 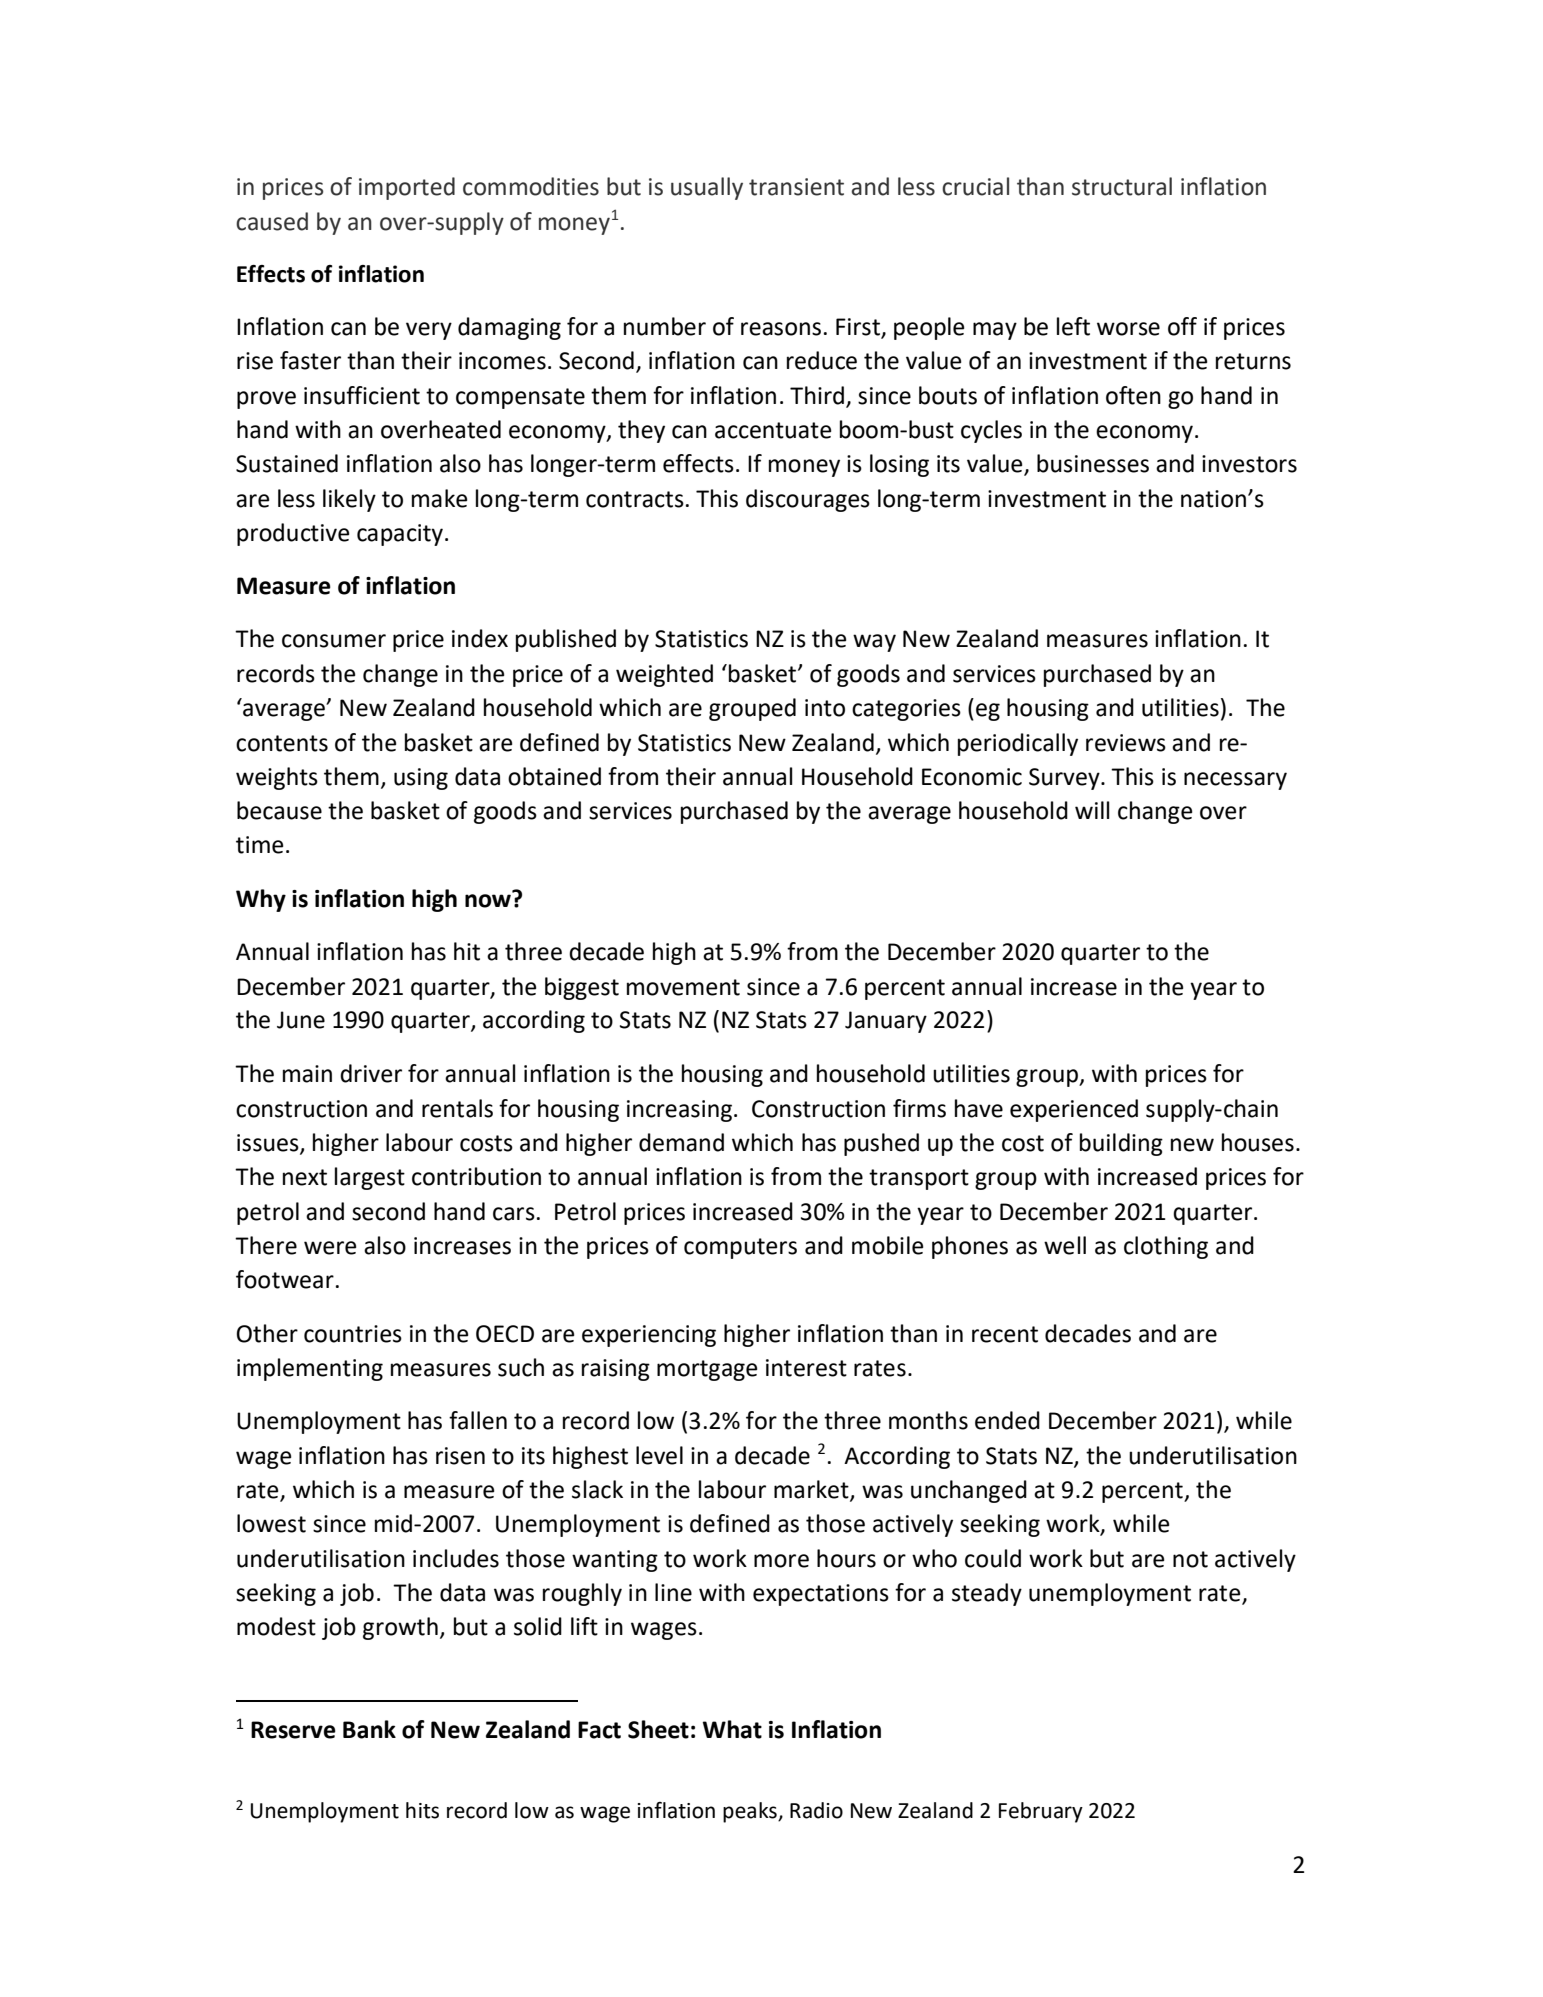 What do you see at coordinates (825, 708) in the screenshot?
I see `into` at bounding box center [825, 708].
